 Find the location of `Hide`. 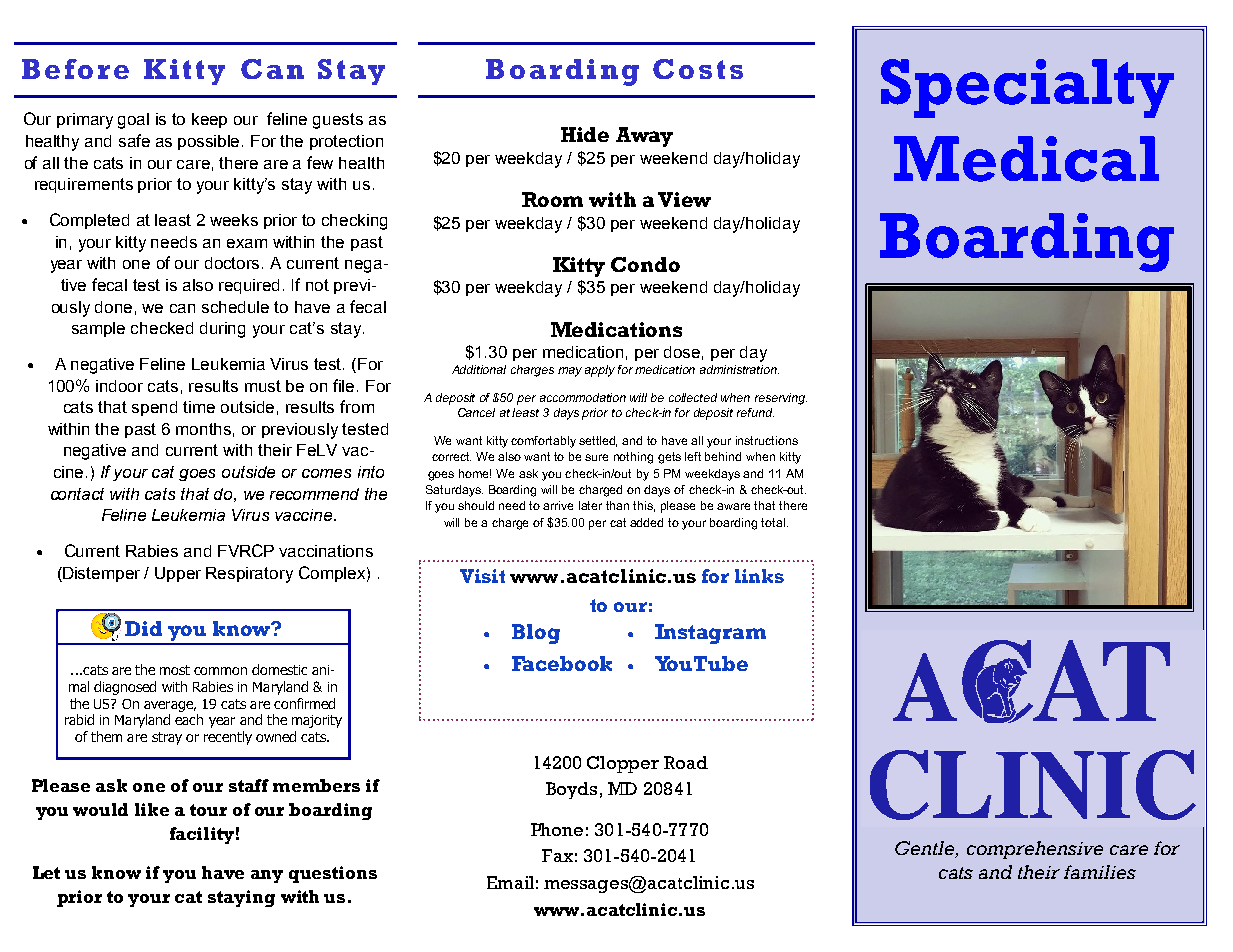

Hide is located at coordinates (585, 134).
